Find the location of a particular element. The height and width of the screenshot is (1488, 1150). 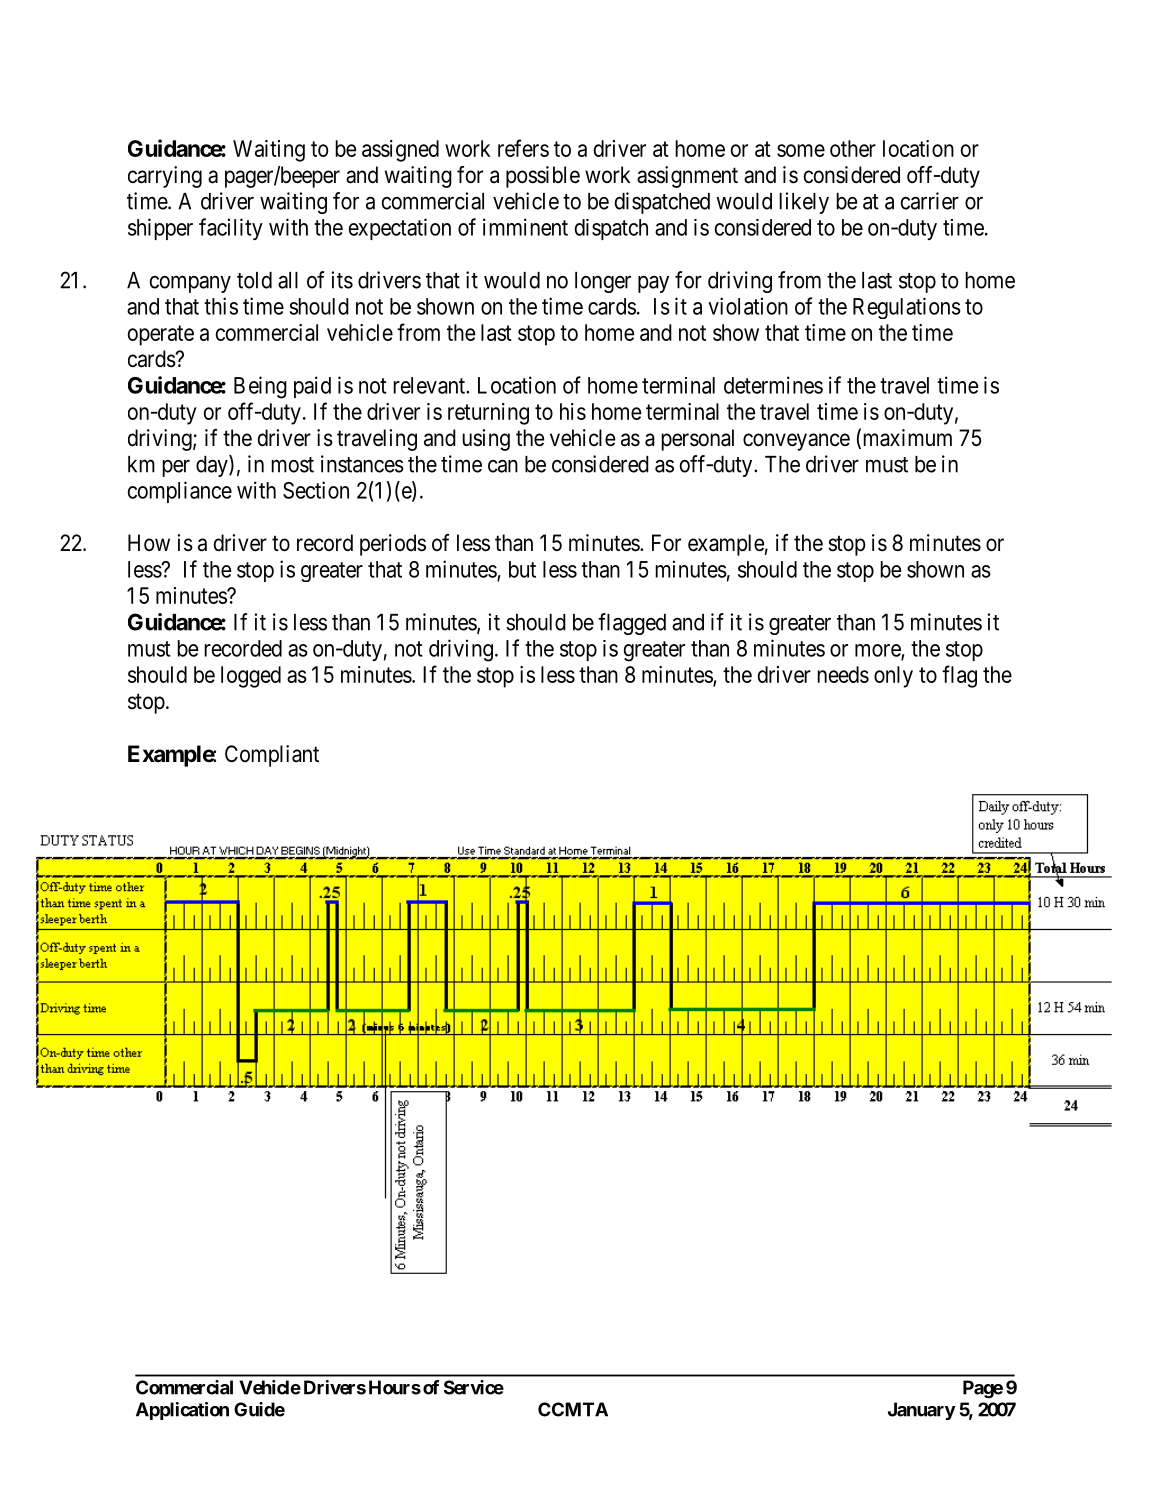

likely is located at coordinates (804, 203).
